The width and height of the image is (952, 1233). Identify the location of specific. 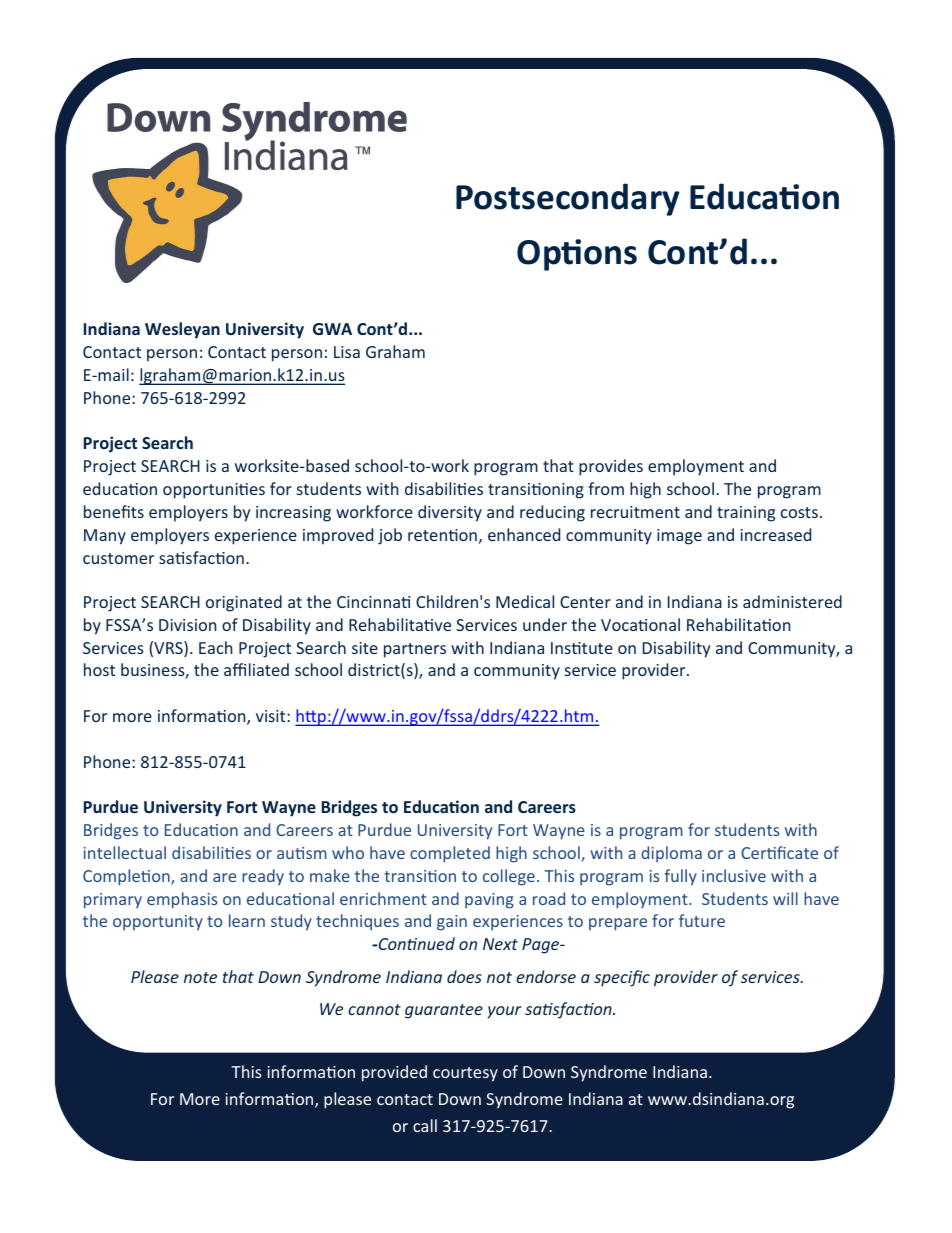
(622, 978).
